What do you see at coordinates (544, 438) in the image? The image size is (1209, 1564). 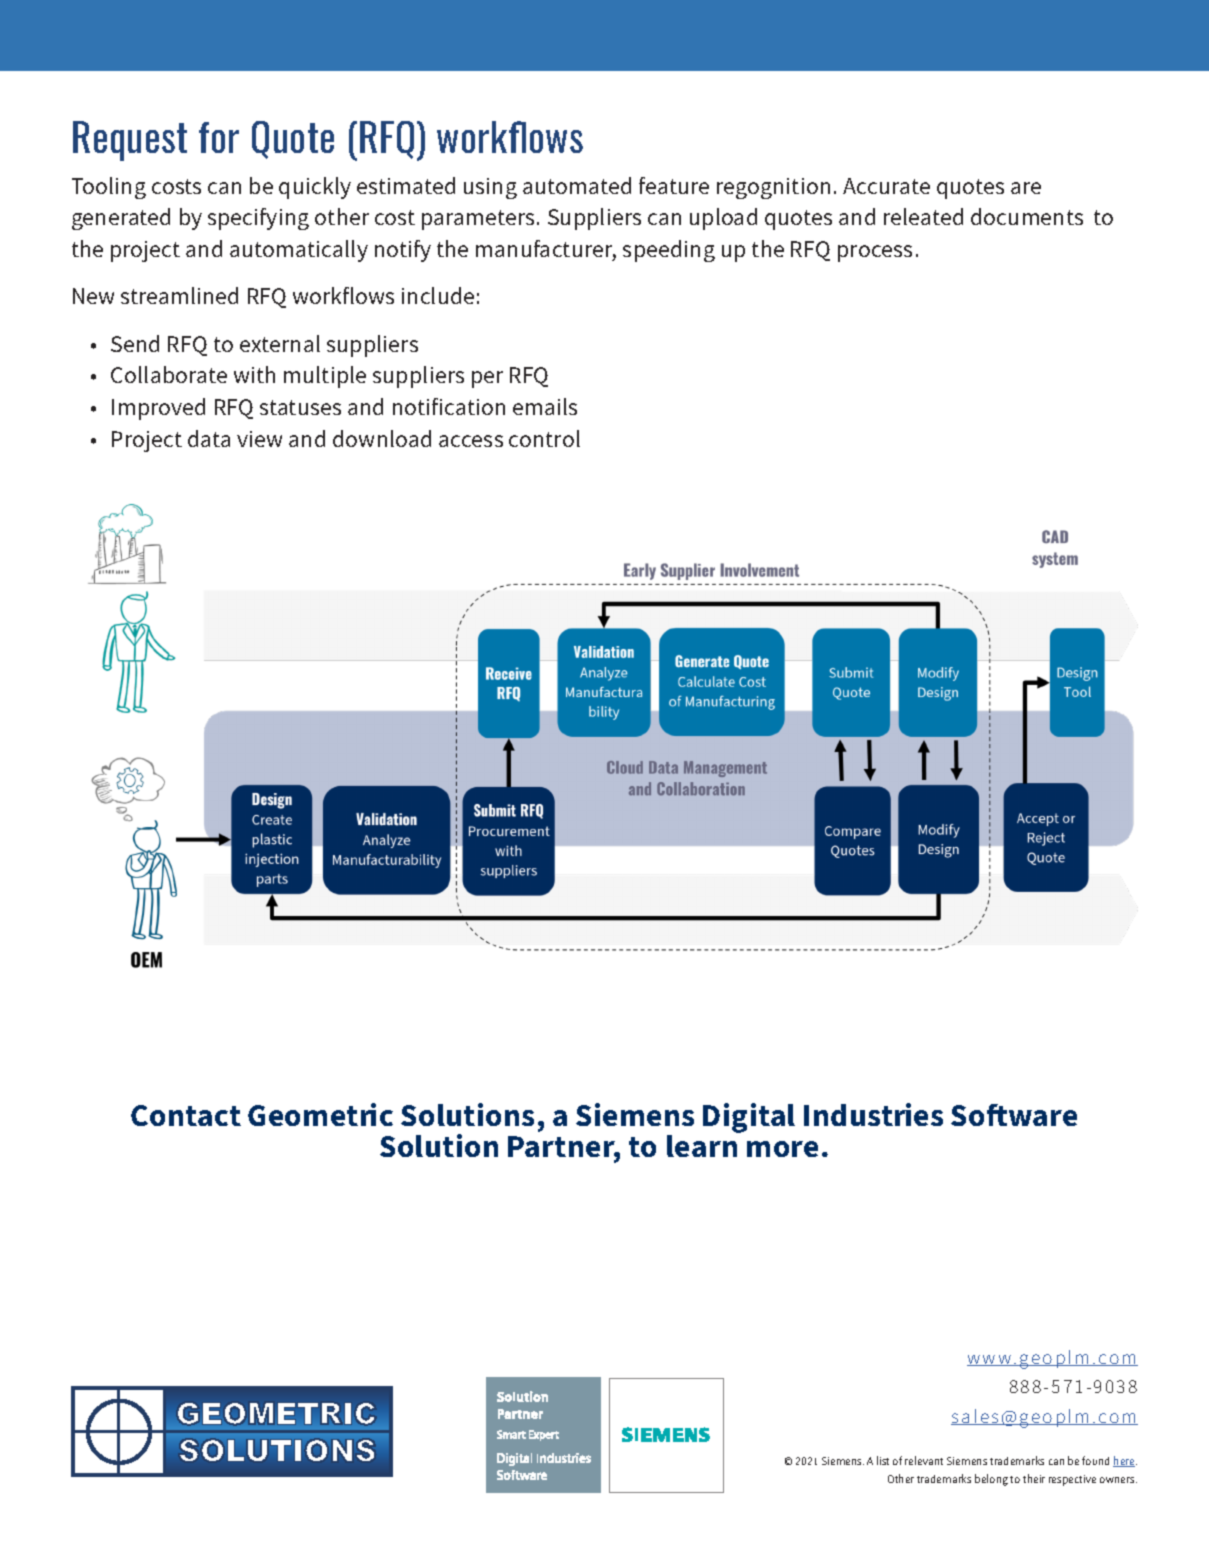 I see `control` at bounding box center [544, 438].
